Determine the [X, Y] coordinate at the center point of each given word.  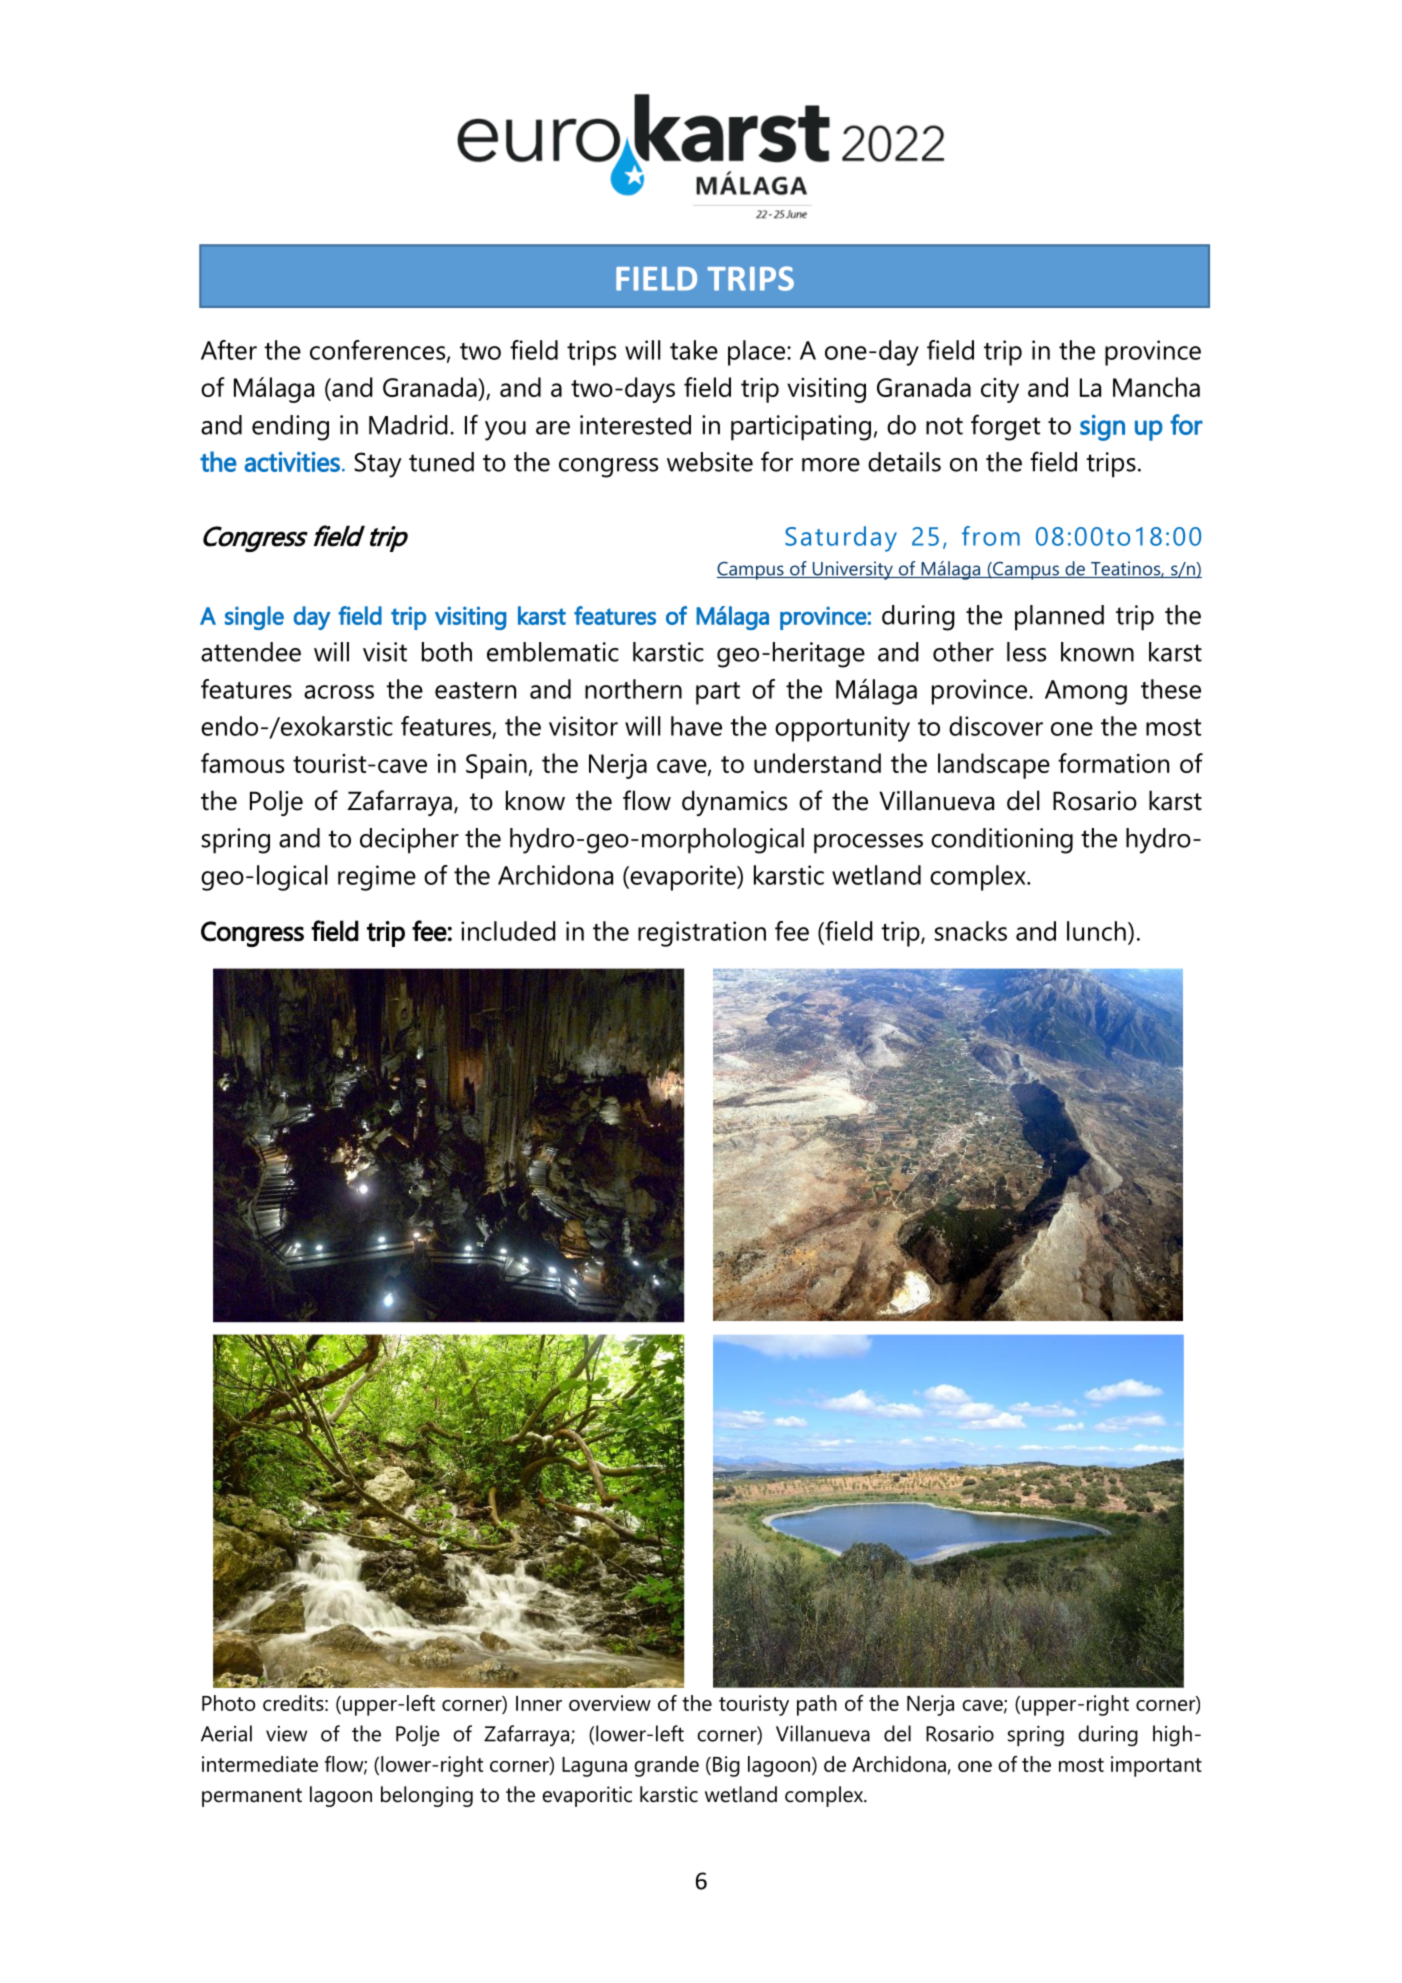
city [1000, 390]
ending [290, 428]
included [508, 931]
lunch [1096, 931]
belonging [427, 1796]
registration [702, 934]
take [694, 350]
